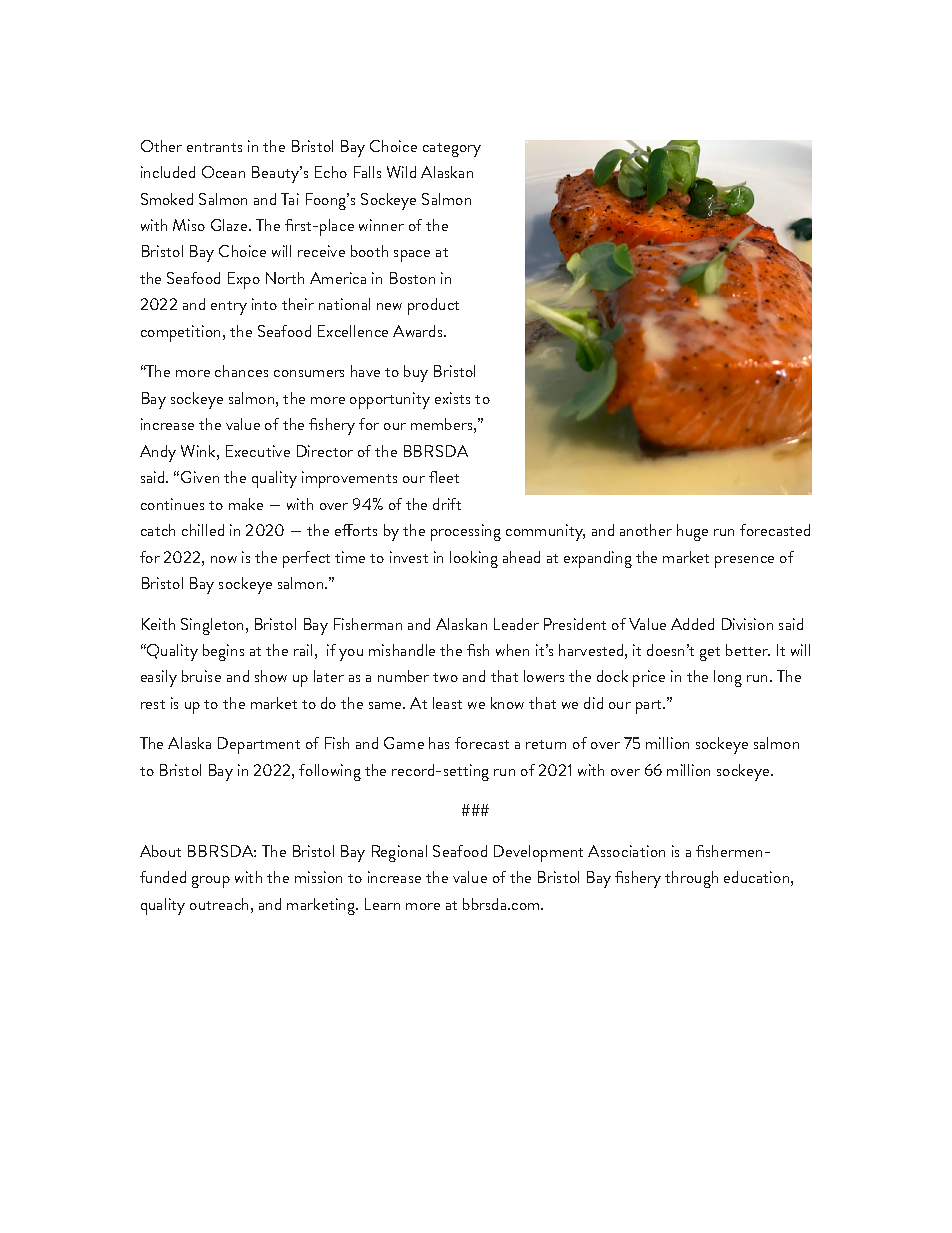  I want to click on chilled, so click(203, 530).
